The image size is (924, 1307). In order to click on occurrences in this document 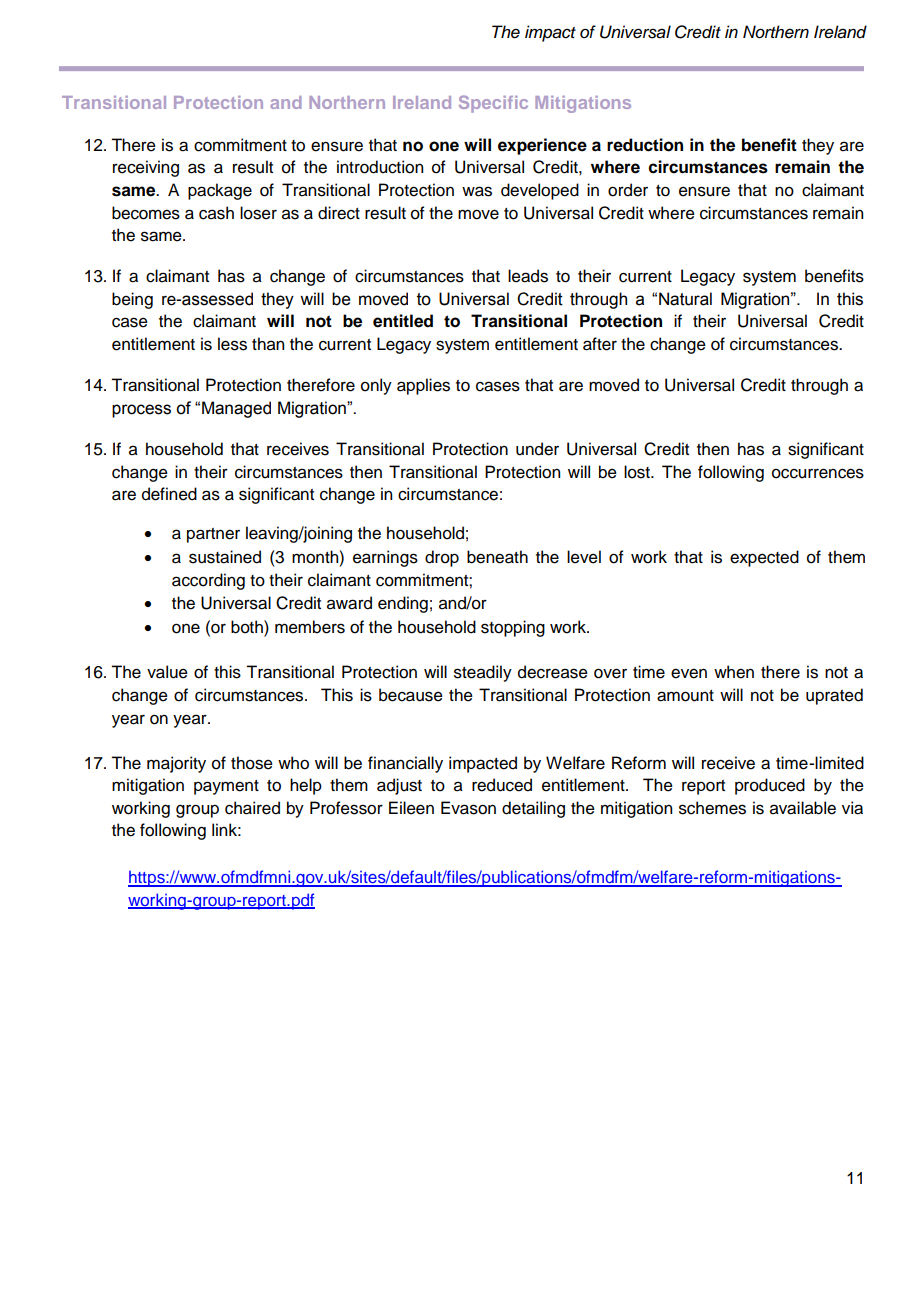, I will do `click(818, 473)`.
